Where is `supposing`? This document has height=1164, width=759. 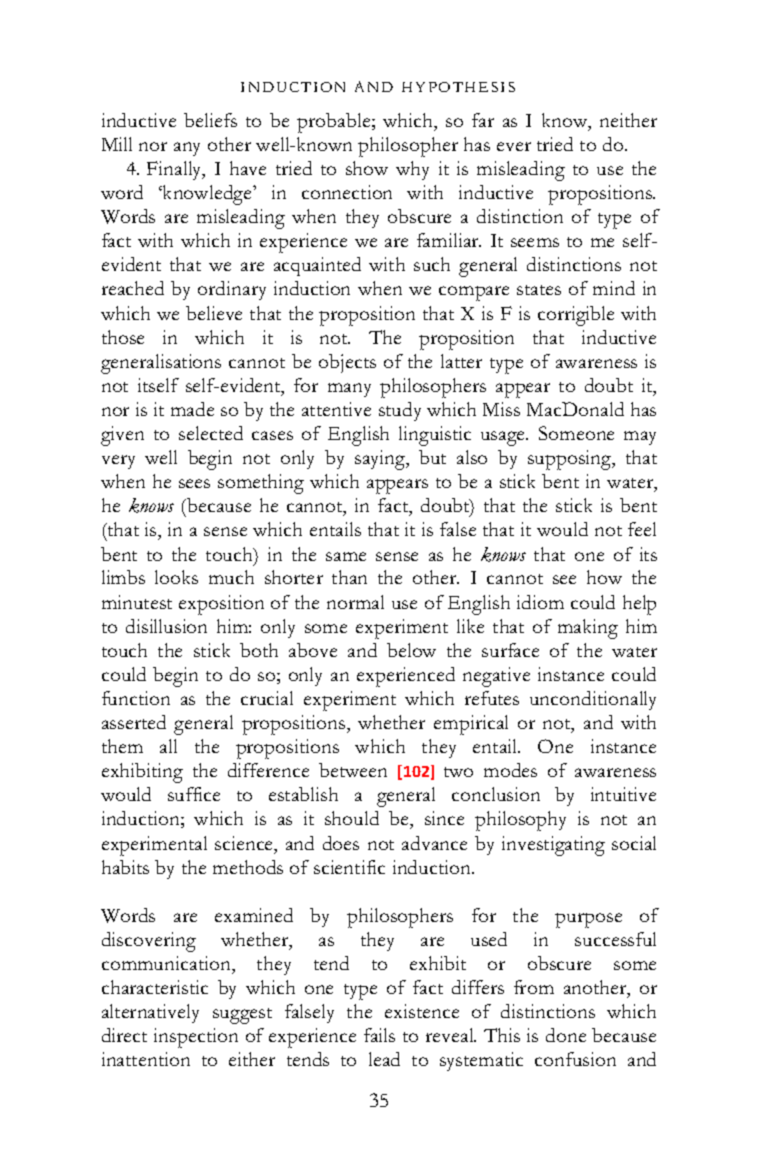 supposing is located at coordinates (571, 460).
